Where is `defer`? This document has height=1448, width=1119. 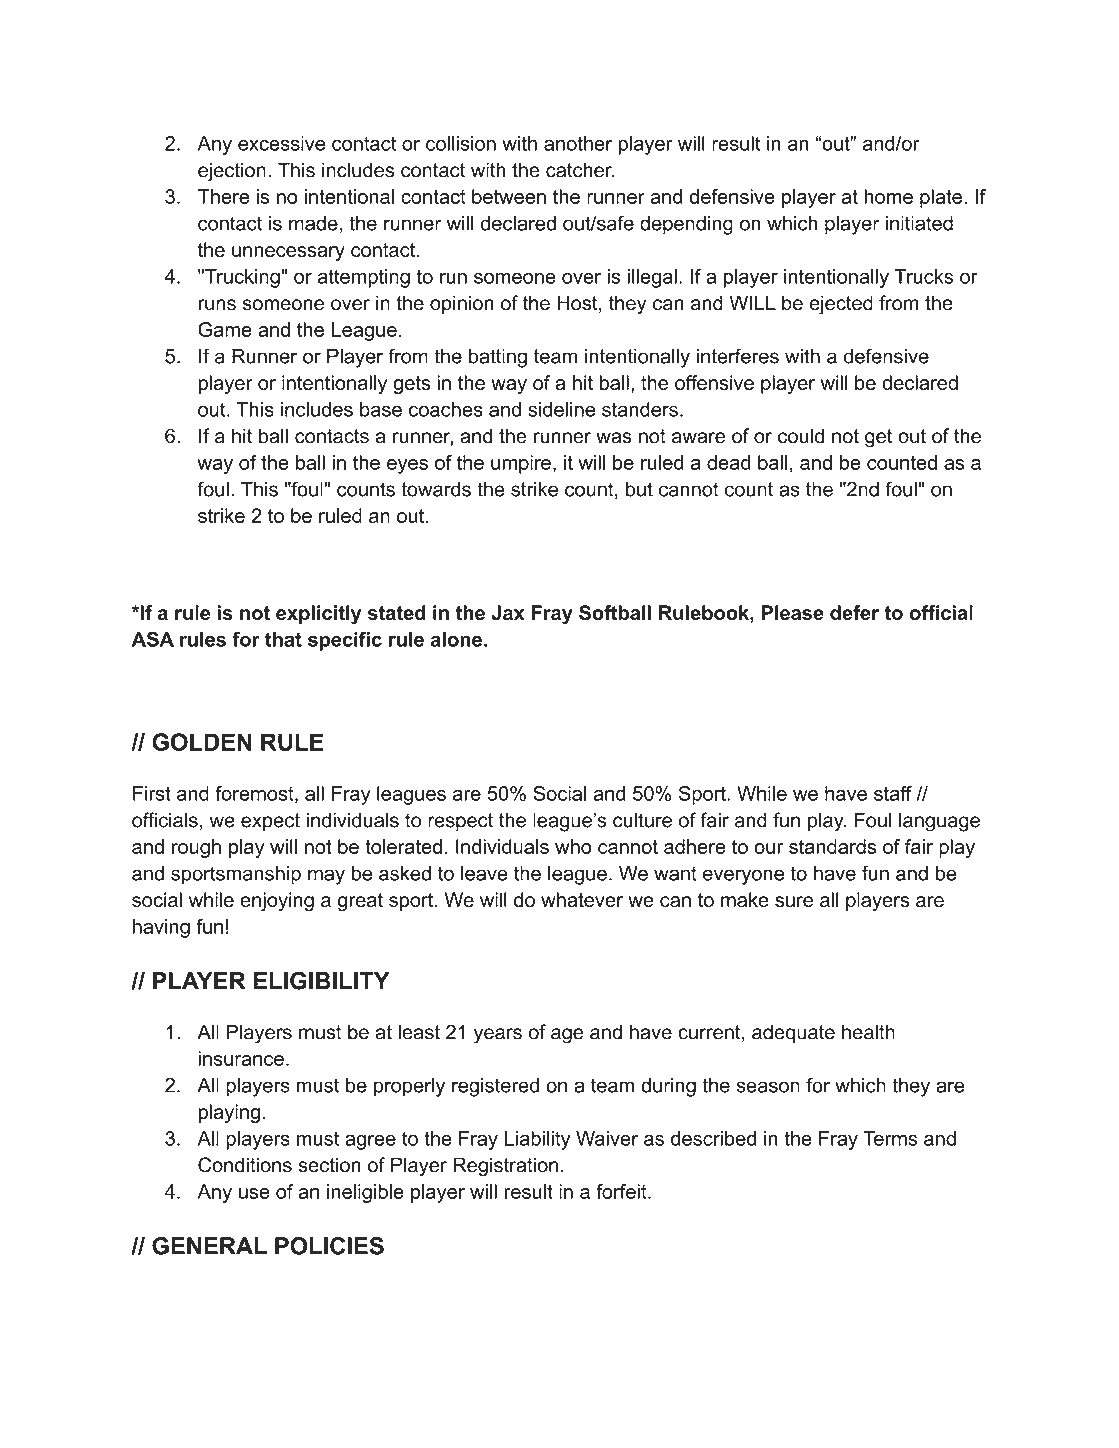 defer is located at coordinates (854, 612).
